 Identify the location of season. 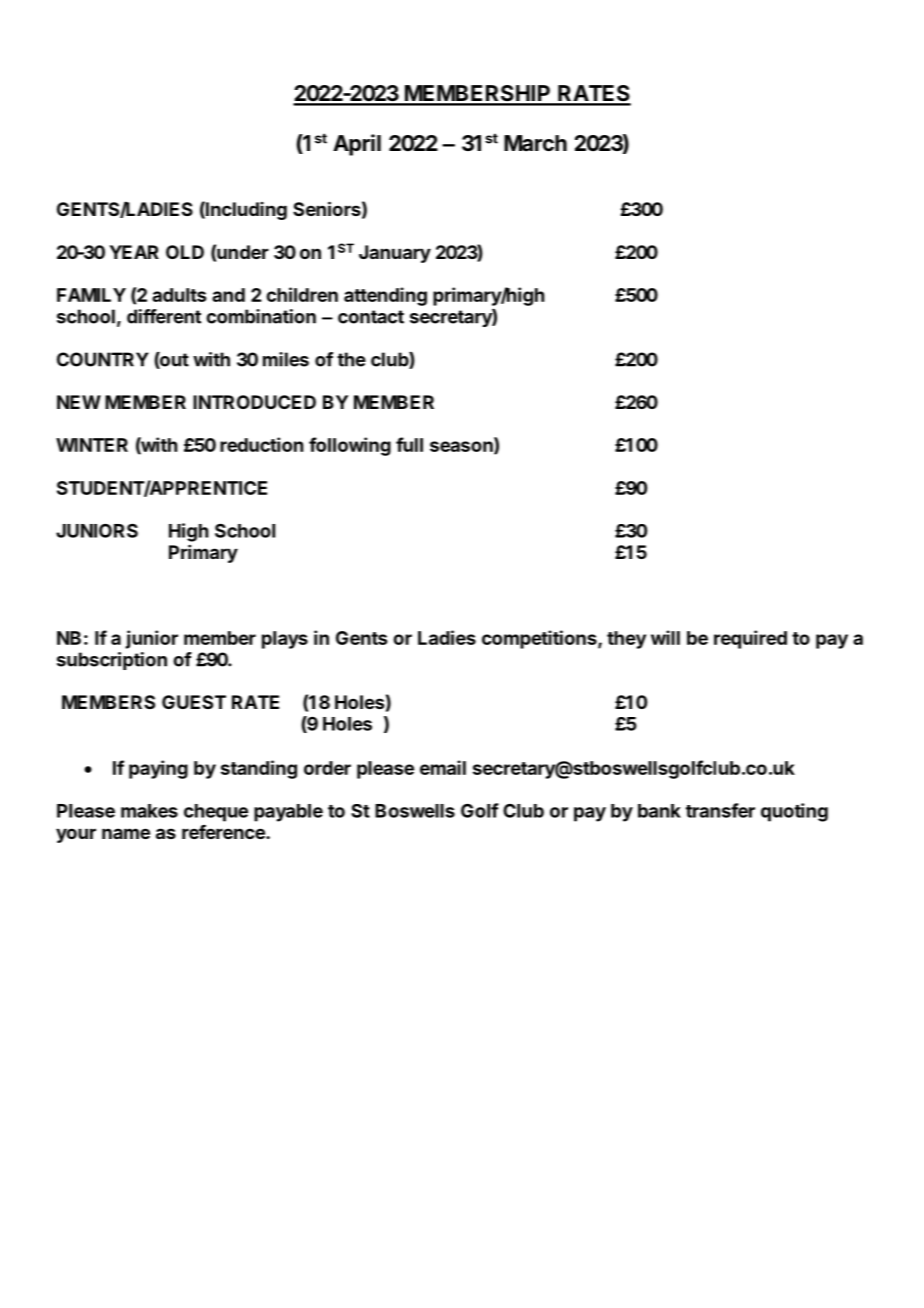
(462, 448).
